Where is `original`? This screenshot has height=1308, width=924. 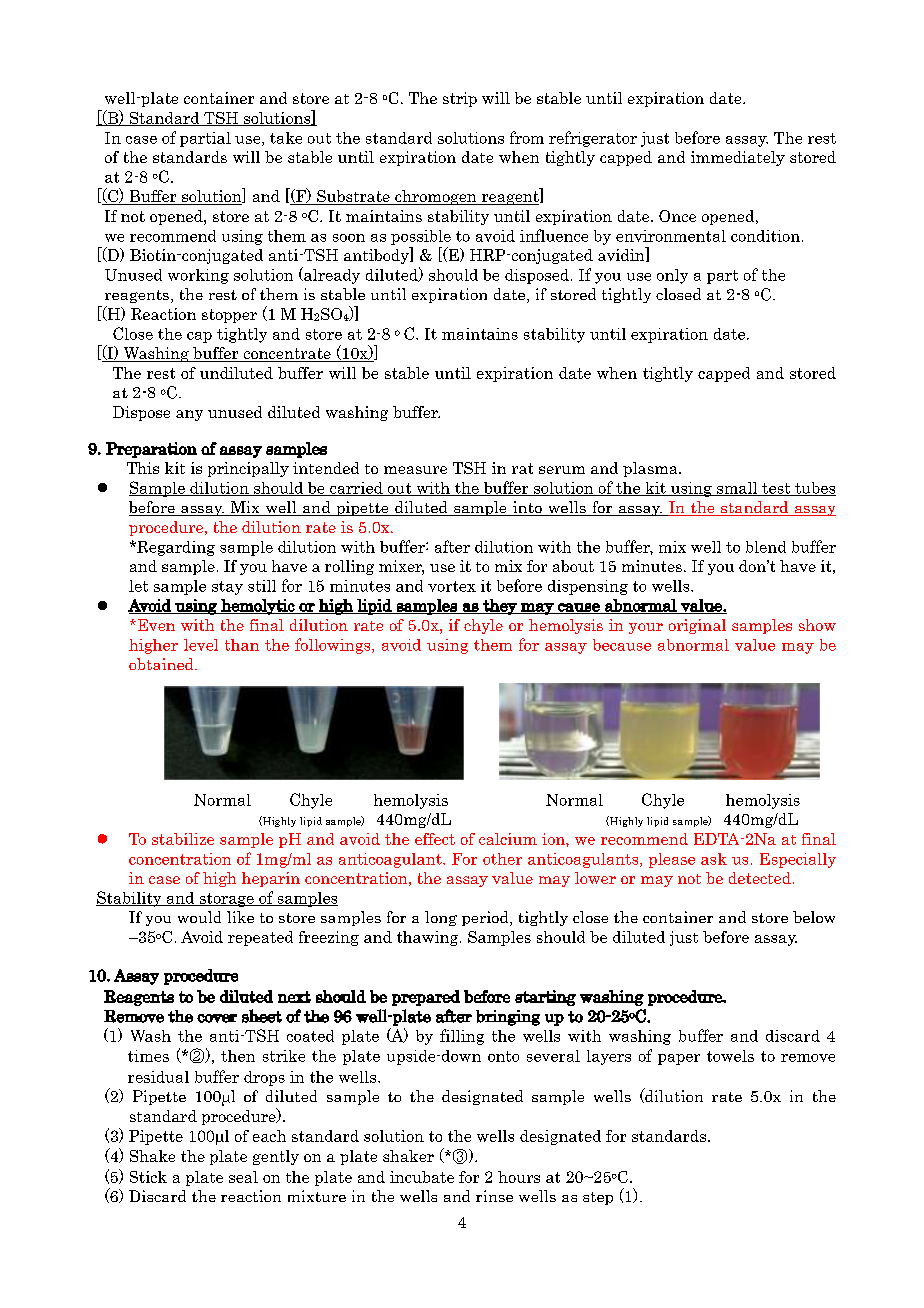
original is located at coordinates (697, 626).
